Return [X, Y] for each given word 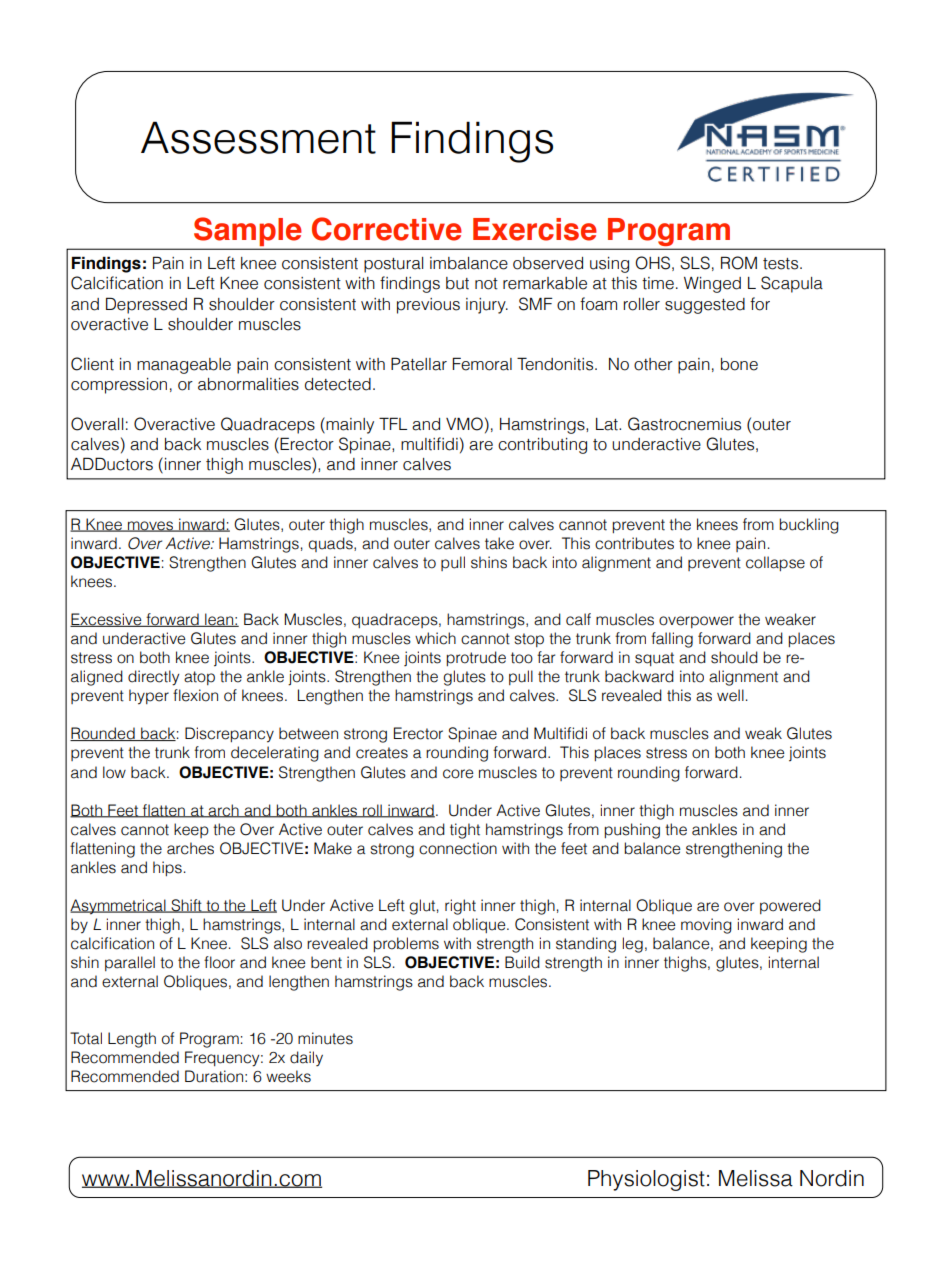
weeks [288, 1076]
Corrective [387, 229]
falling [672, 640]
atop [199, 678]
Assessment [258, 137]
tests [782, 264]
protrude [476, 658]
